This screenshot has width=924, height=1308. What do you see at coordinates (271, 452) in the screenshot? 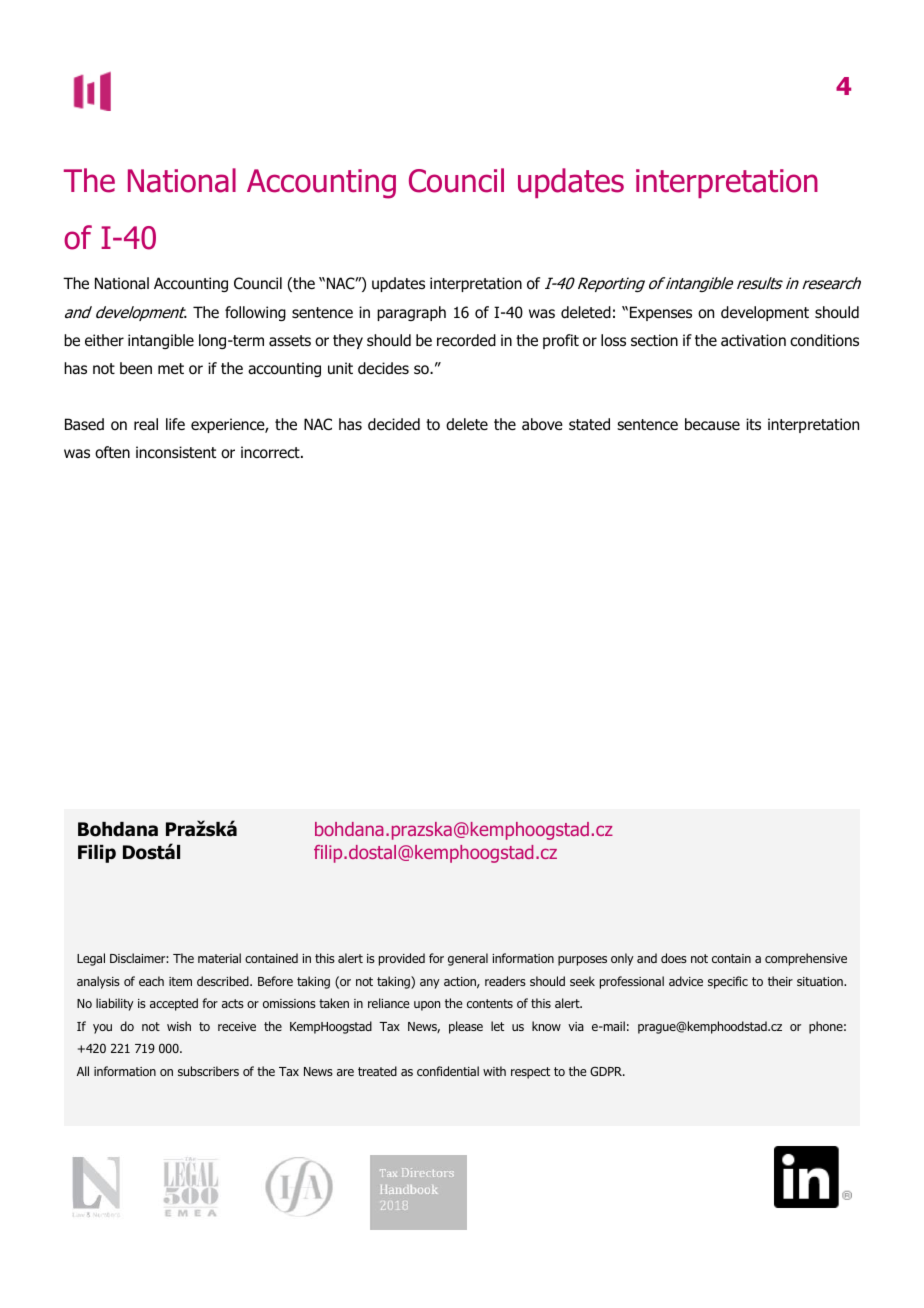
I see `incorrect` at bounding box center [271, 452].
